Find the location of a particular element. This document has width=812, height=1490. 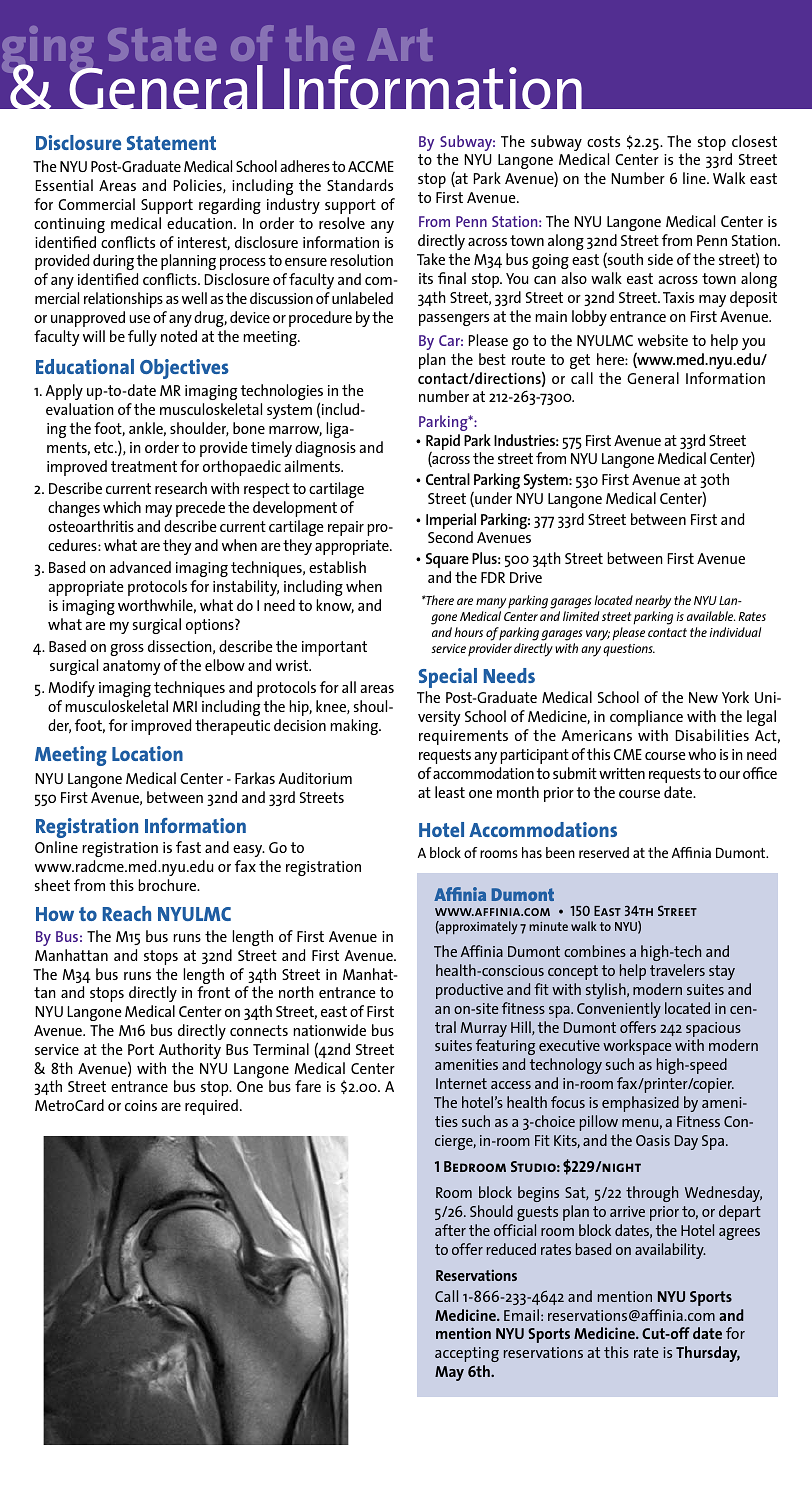

treatment is located at coordinates (144, 466).
